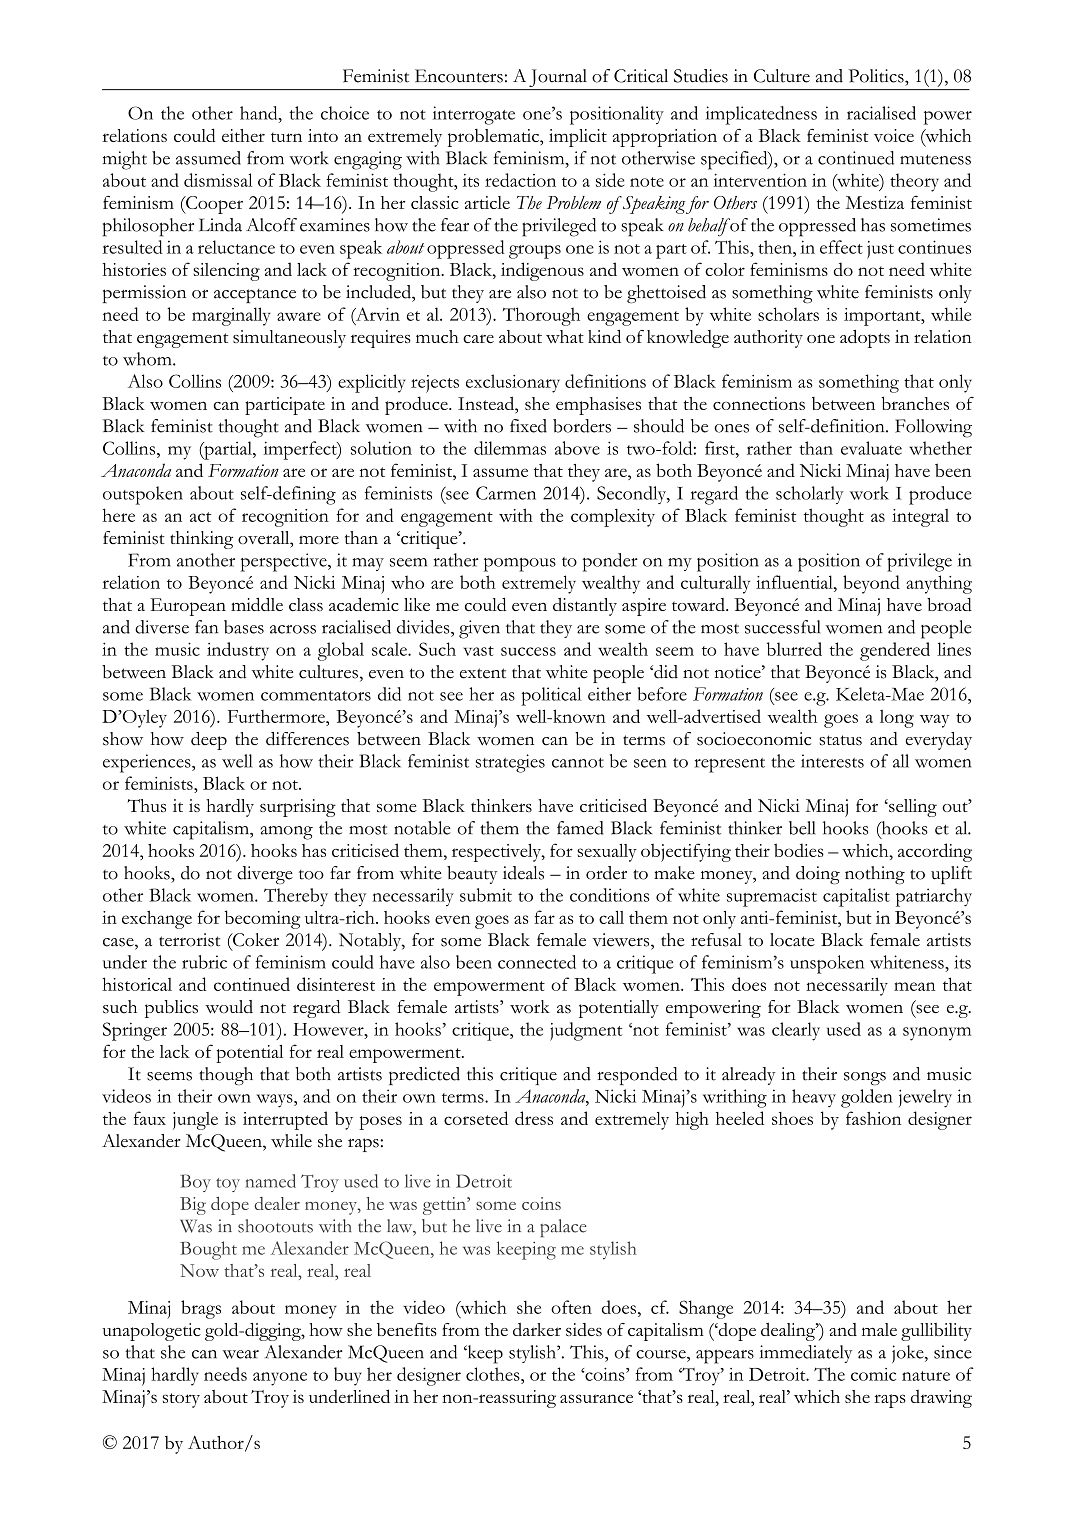  What do you see at coordinates (537, 1329) in the page?
I see `darker` at bounding box center [537, 1329].
